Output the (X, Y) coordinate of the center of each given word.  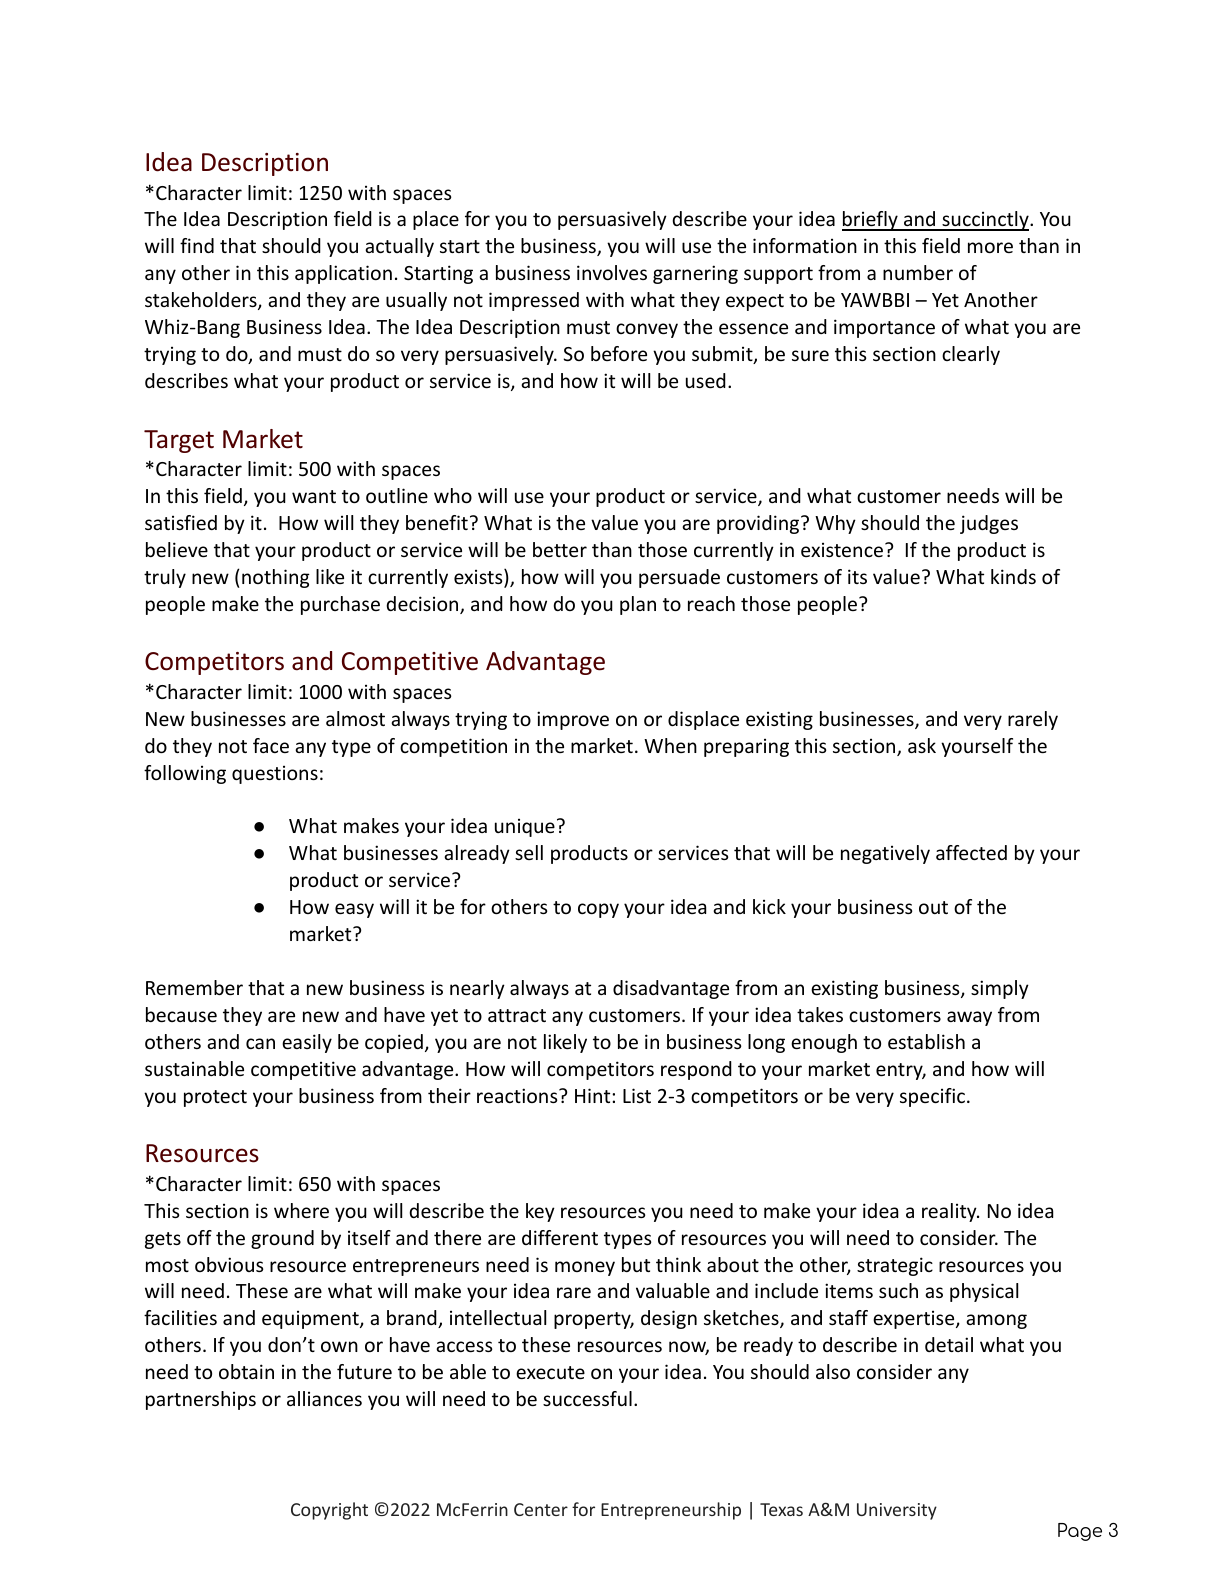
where (301, 1210)
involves (612, 272)
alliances (324, 1398)
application (343, 274)
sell (529, 852)
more (990, 247)
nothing (276, 578)
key (540, 1212)
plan (638, 605)
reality (950, 1212)
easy (354, 910)
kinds (1013, 576)
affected (971, 852)
